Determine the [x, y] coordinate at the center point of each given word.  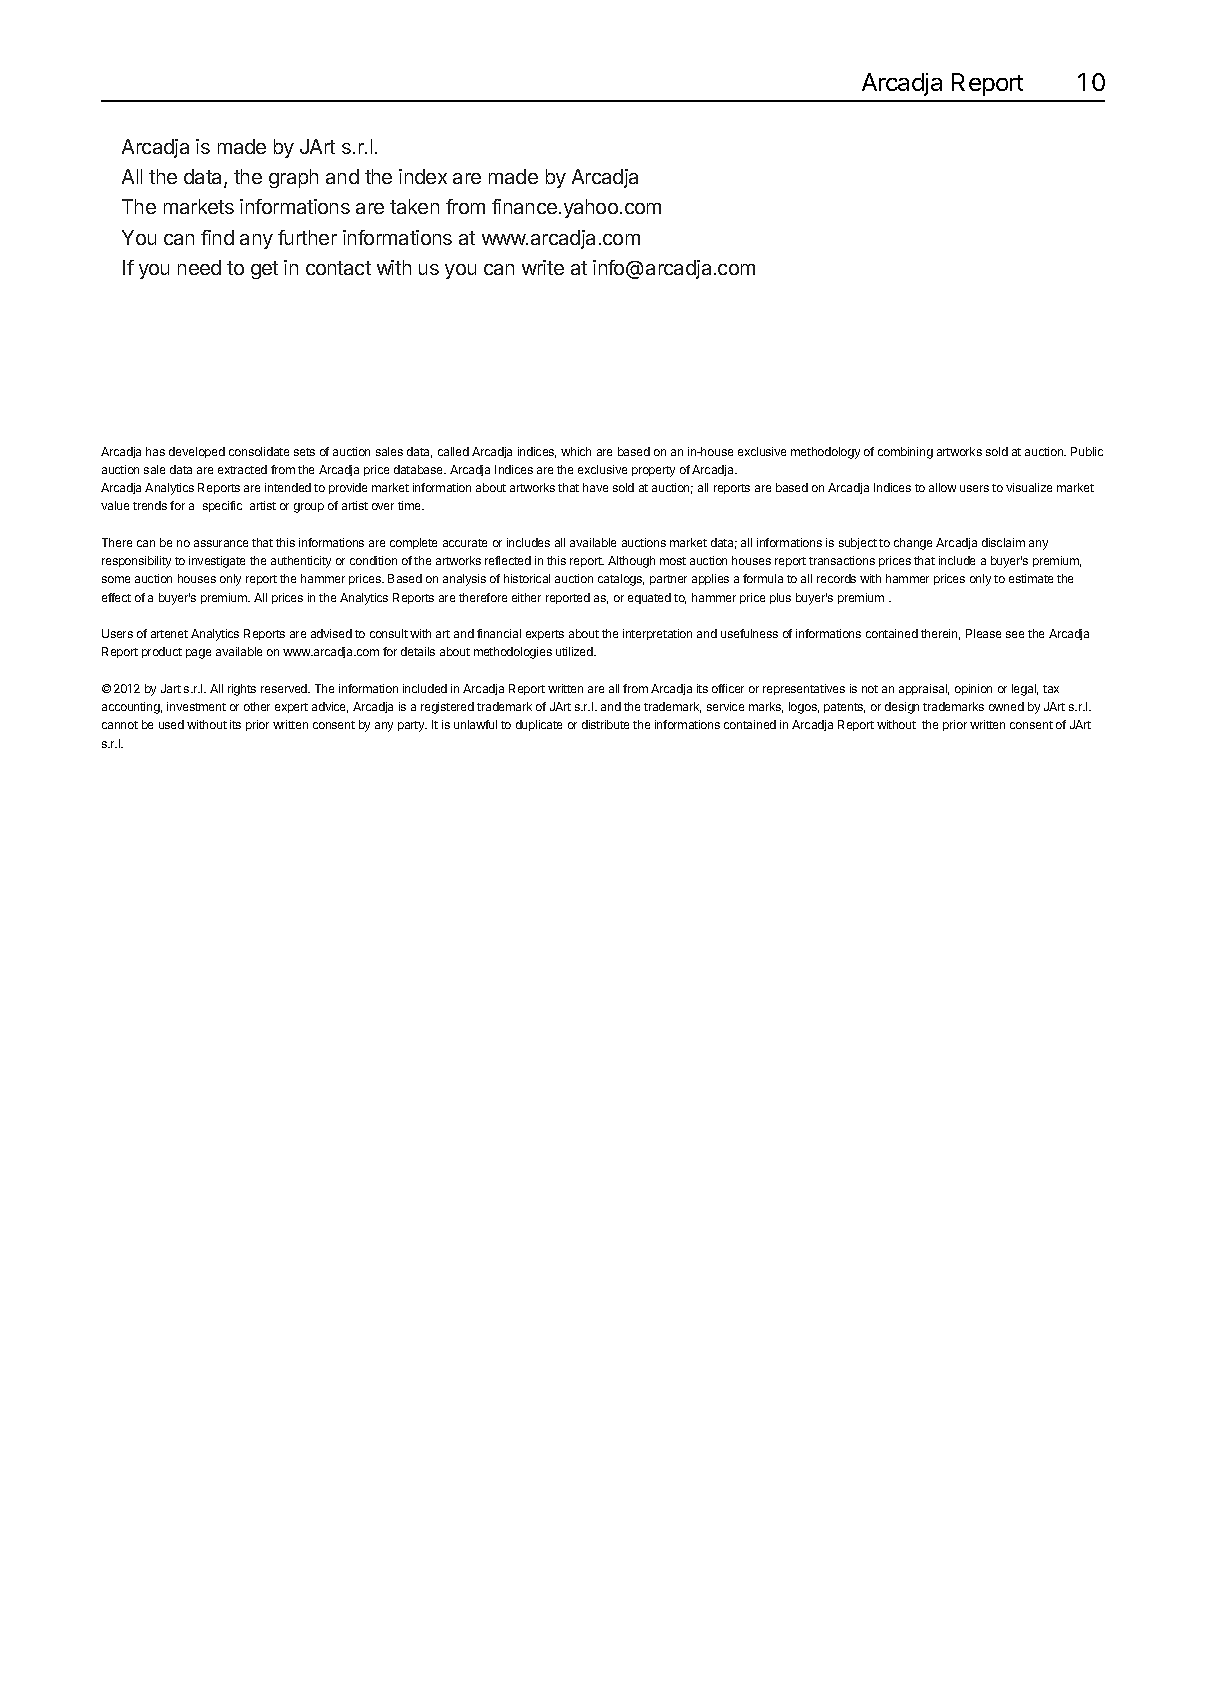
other [257, 706]
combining [905, 453]
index [423, 176]
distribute [605, 724]
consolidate [259, 451]
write [543, 267]
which [576, 451]
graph [293, 178]
